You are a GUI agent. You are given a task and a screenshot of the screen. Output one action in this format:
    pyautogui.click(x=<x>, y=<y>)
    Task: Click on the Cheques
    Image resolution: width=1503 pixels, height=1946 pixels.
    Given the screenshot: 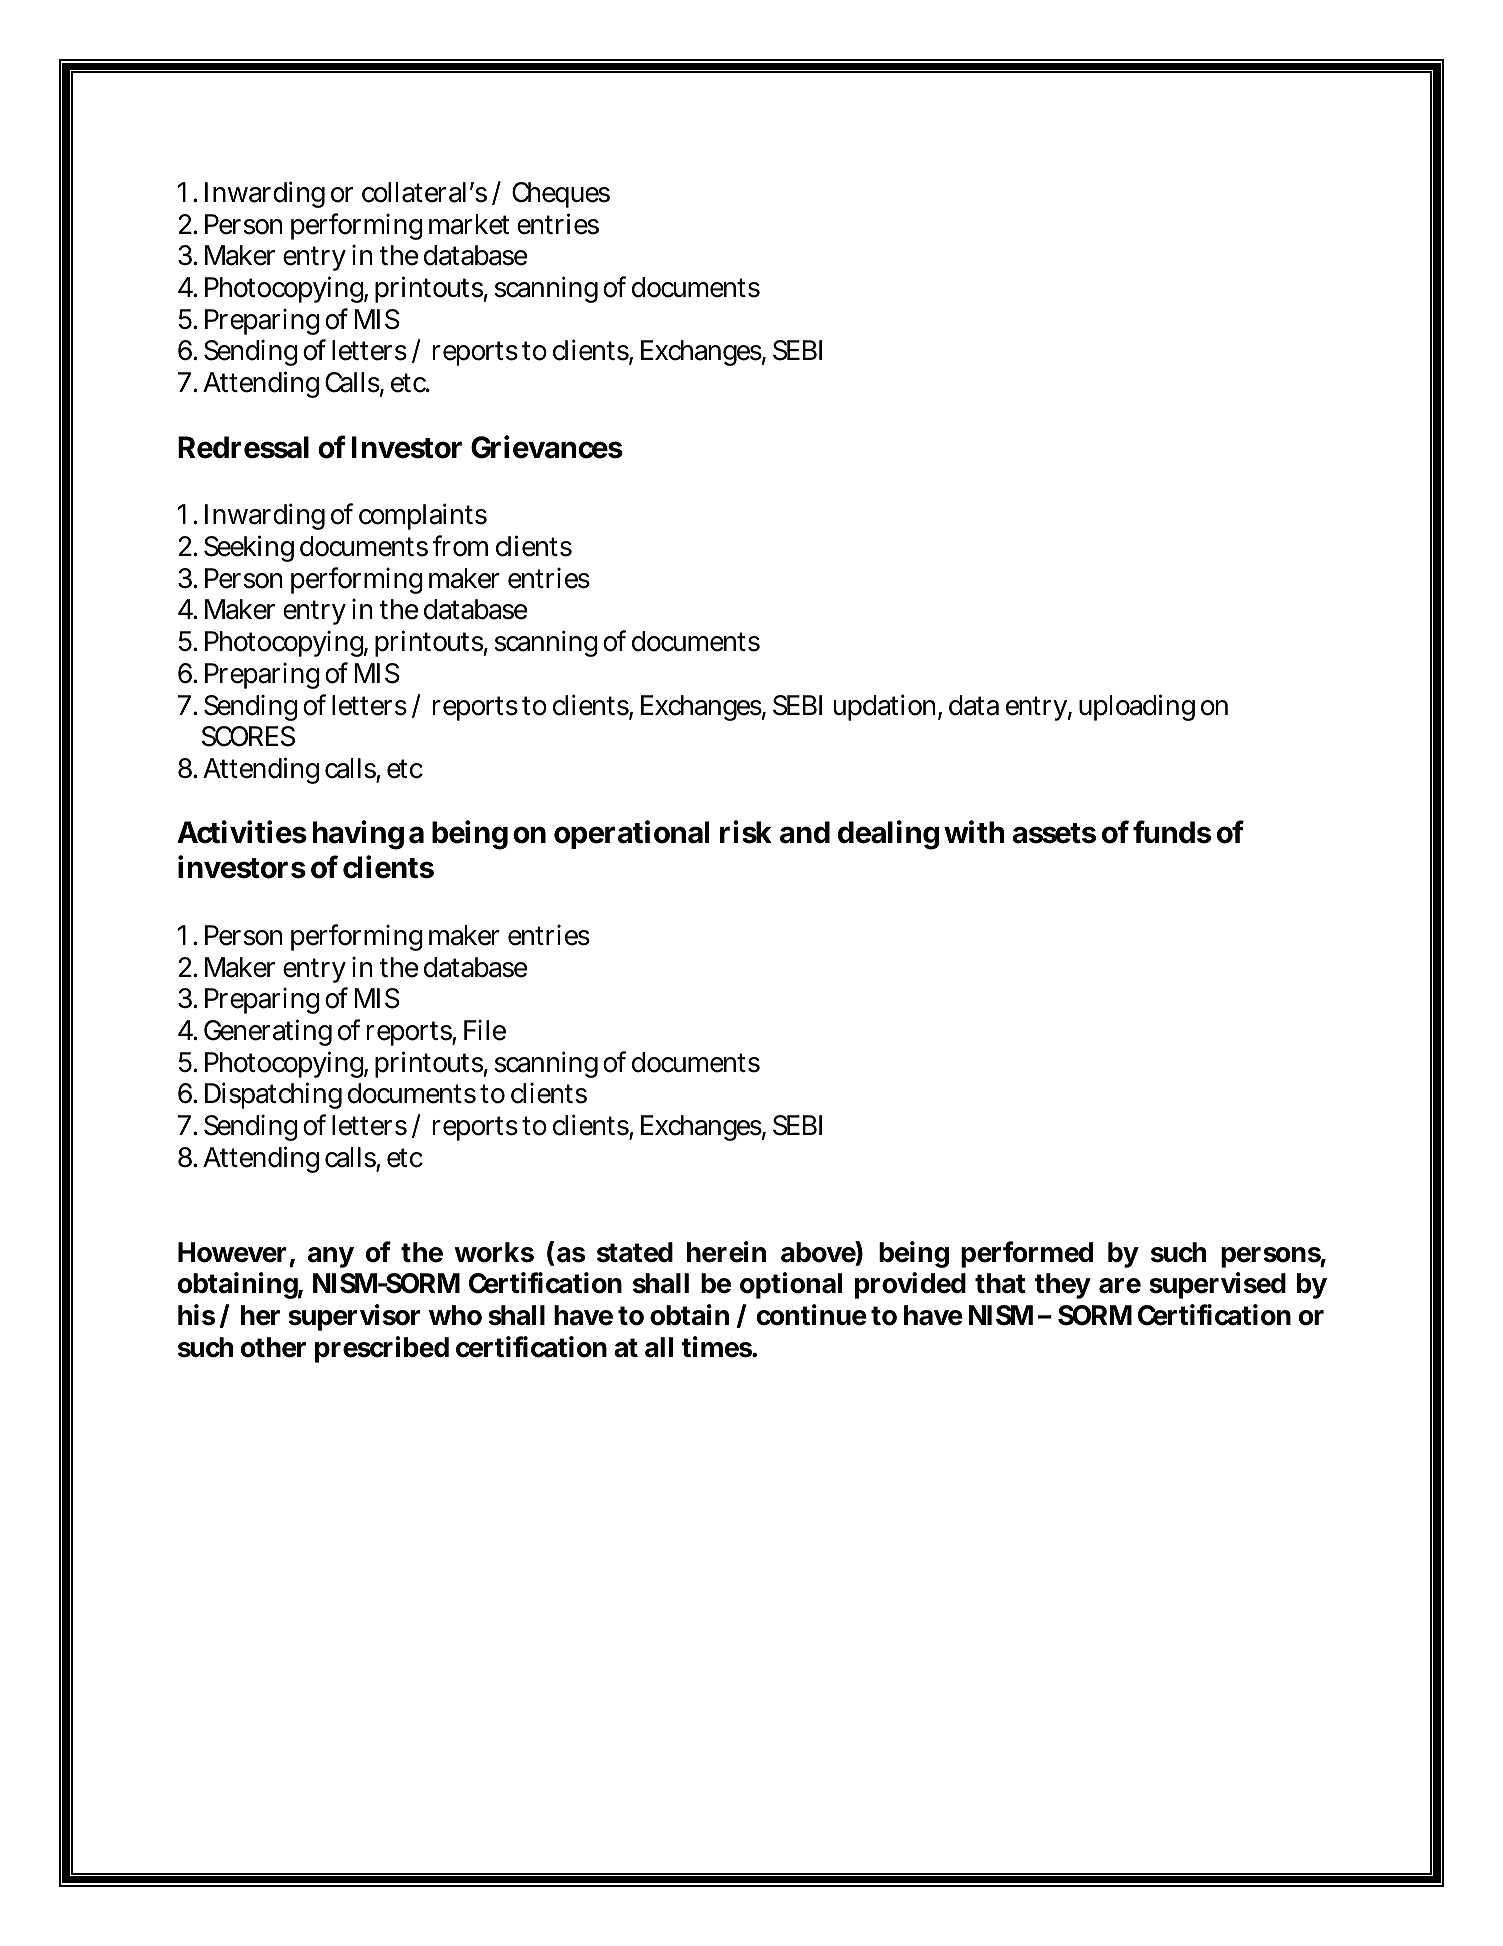 What is the action you would take?
    pyautogui.click(x=561, y=195)
